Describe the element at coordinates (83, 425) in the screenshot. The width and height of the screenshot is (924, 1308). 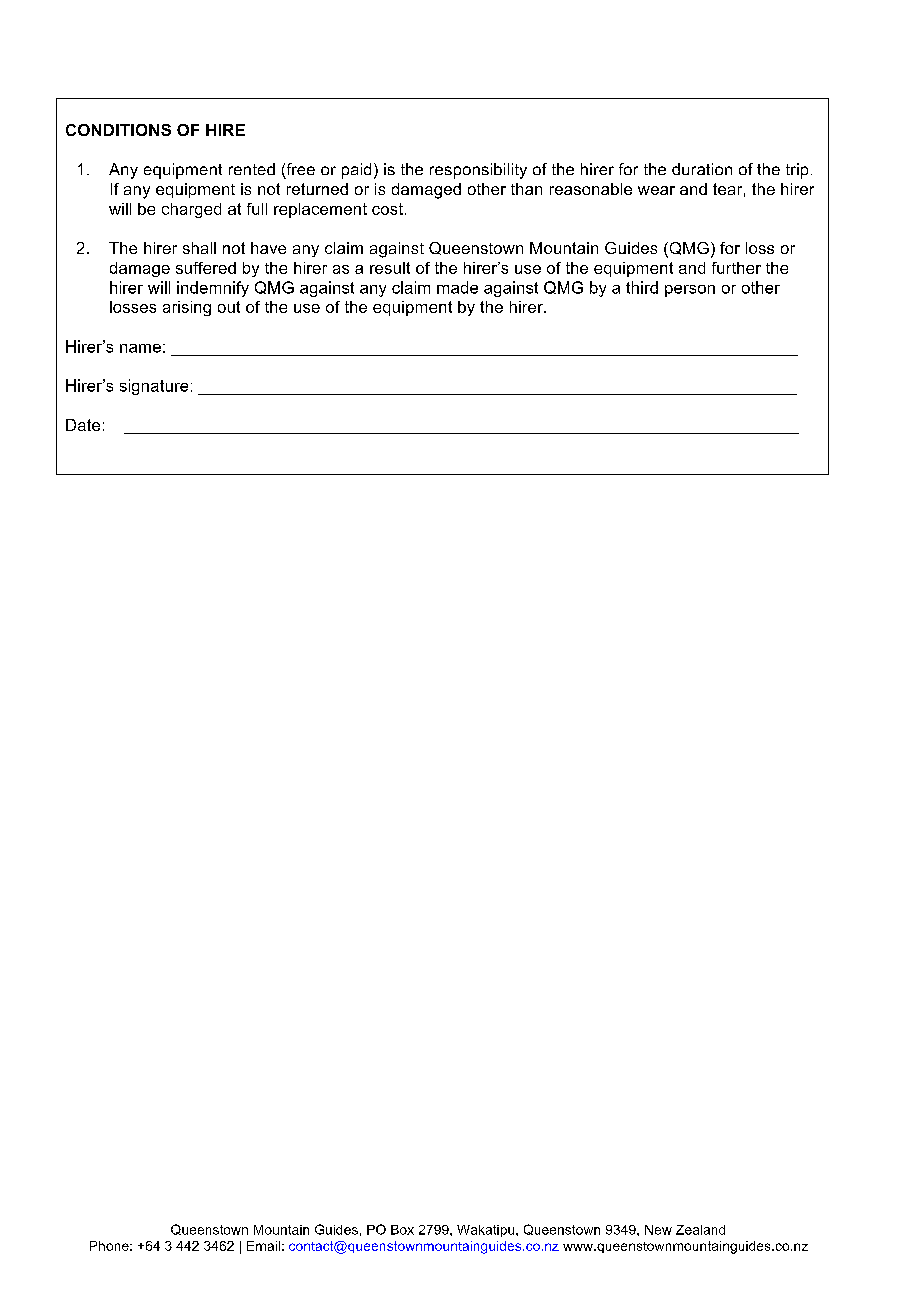
I see `Date` at that location.
